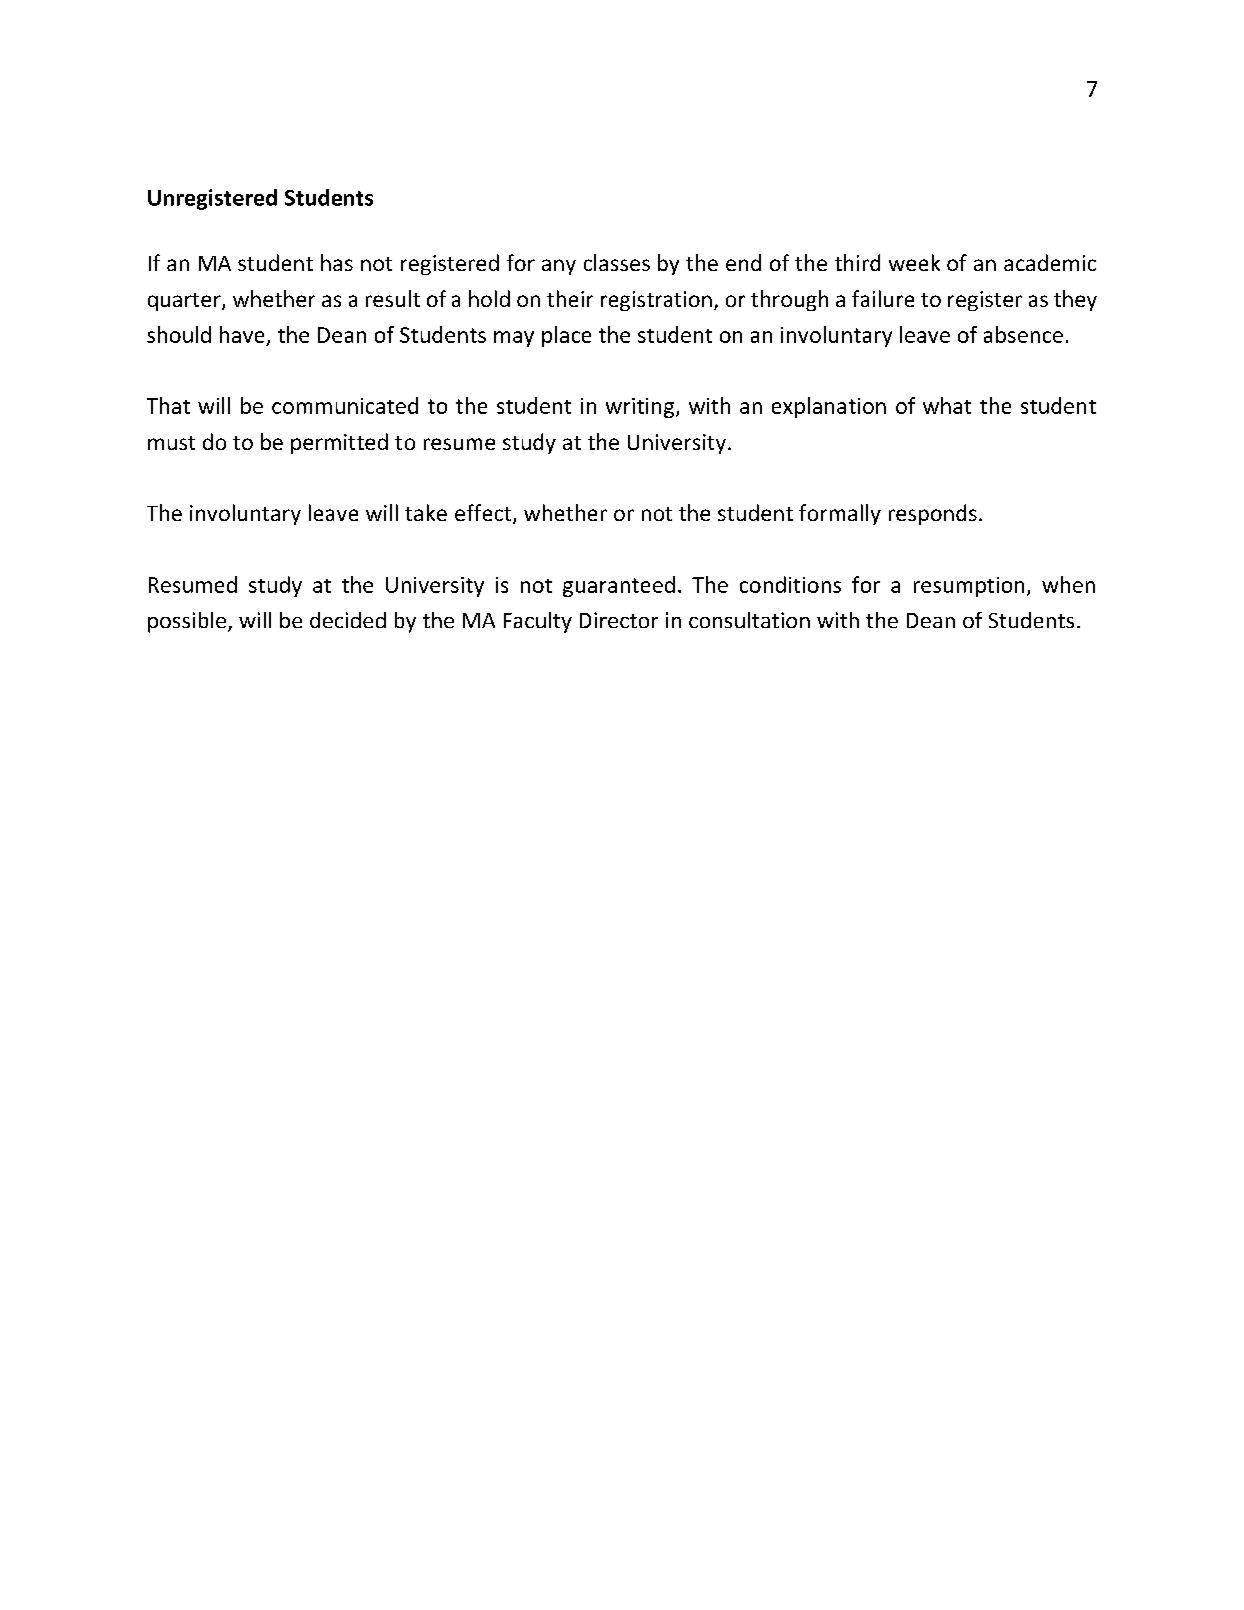  What do you see at coordinates (337, 262) in the screenshot?
I see `has` at bounding box center [337, 262].
